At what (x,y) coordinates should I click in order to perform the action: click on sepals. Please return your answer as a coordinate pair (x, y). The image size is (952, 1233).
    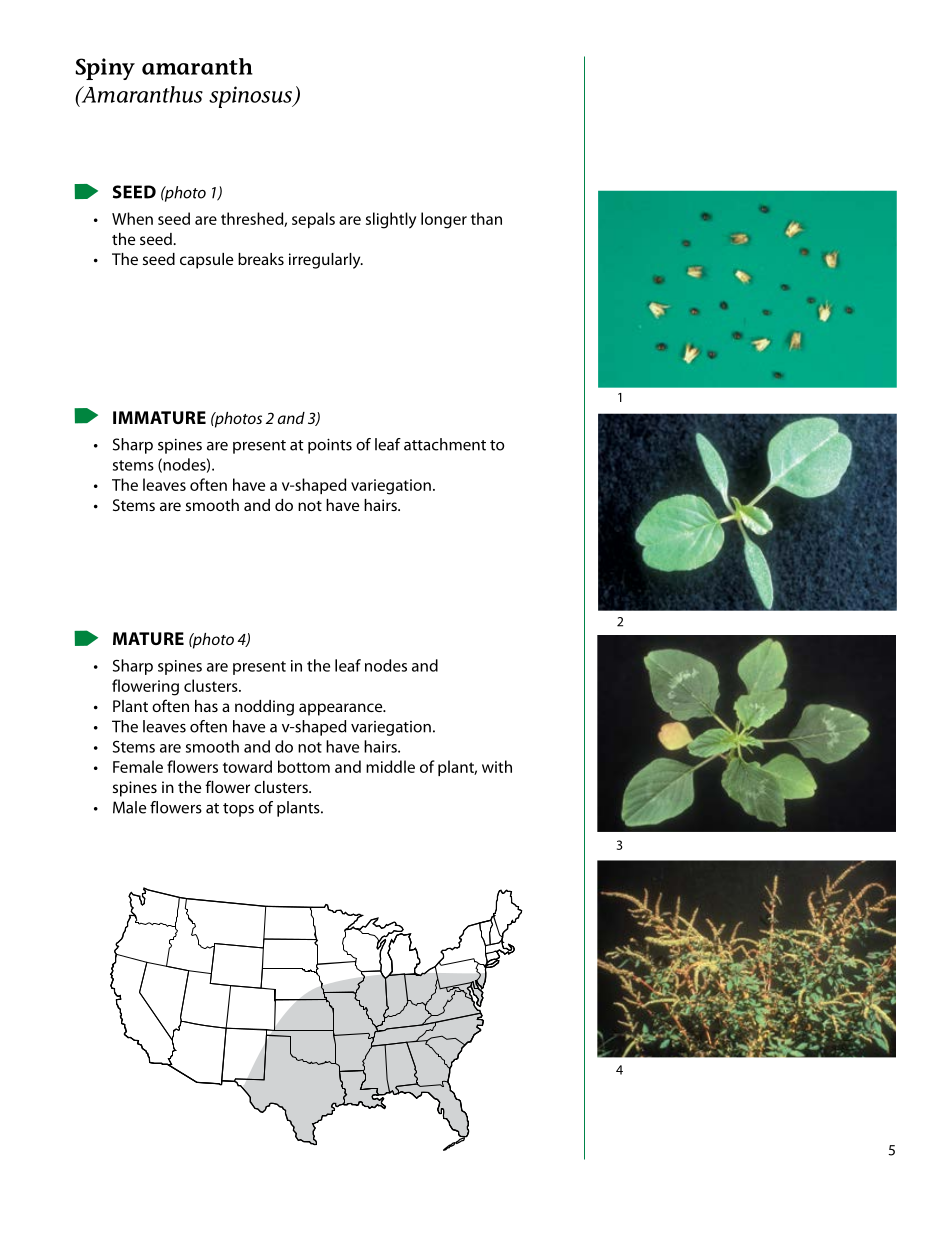
    Looking at the image, I should click on (313, 220).
